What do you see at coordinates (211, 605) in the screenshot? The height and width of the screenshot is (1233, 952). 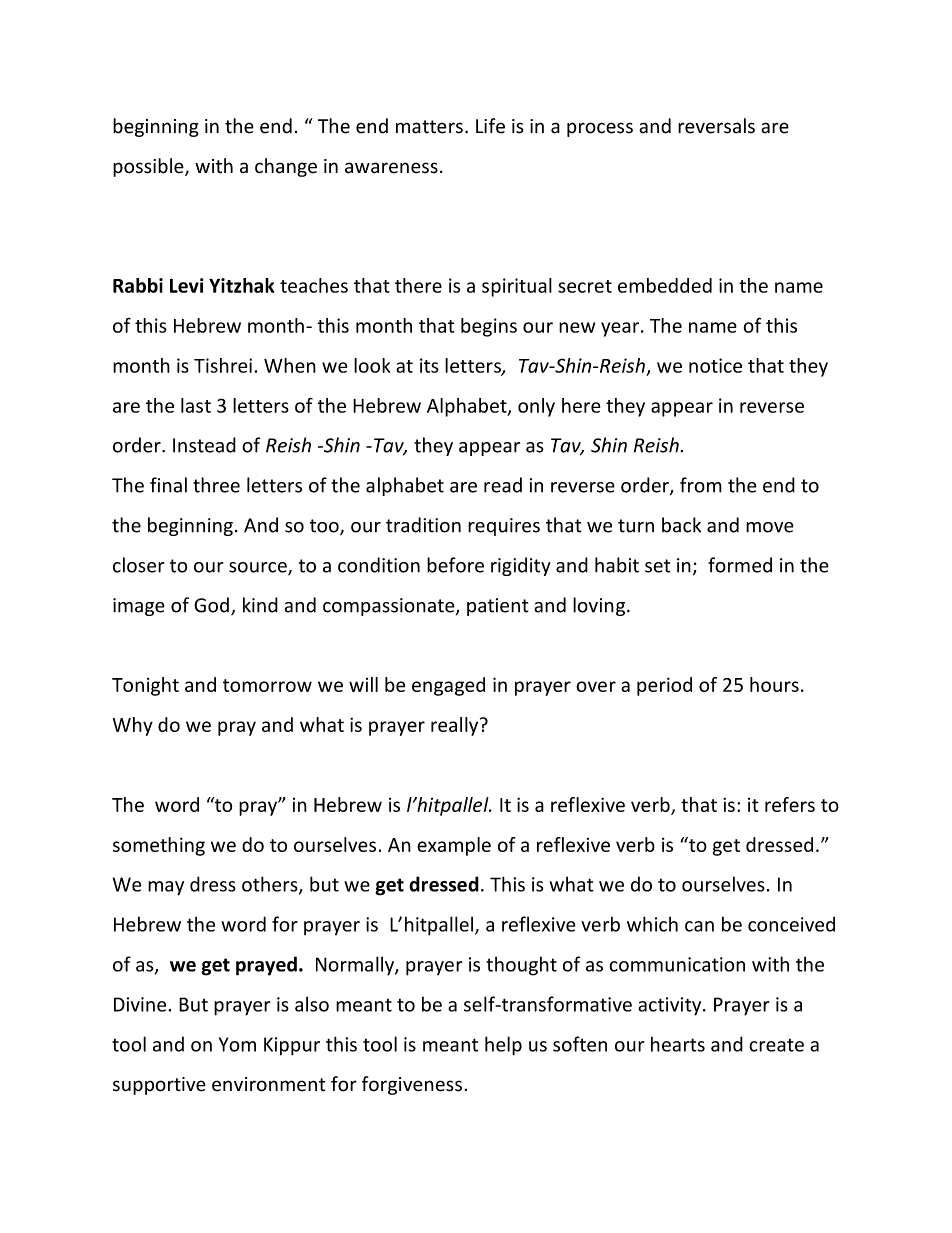 I see `God` at bounding box center [211, 605].
